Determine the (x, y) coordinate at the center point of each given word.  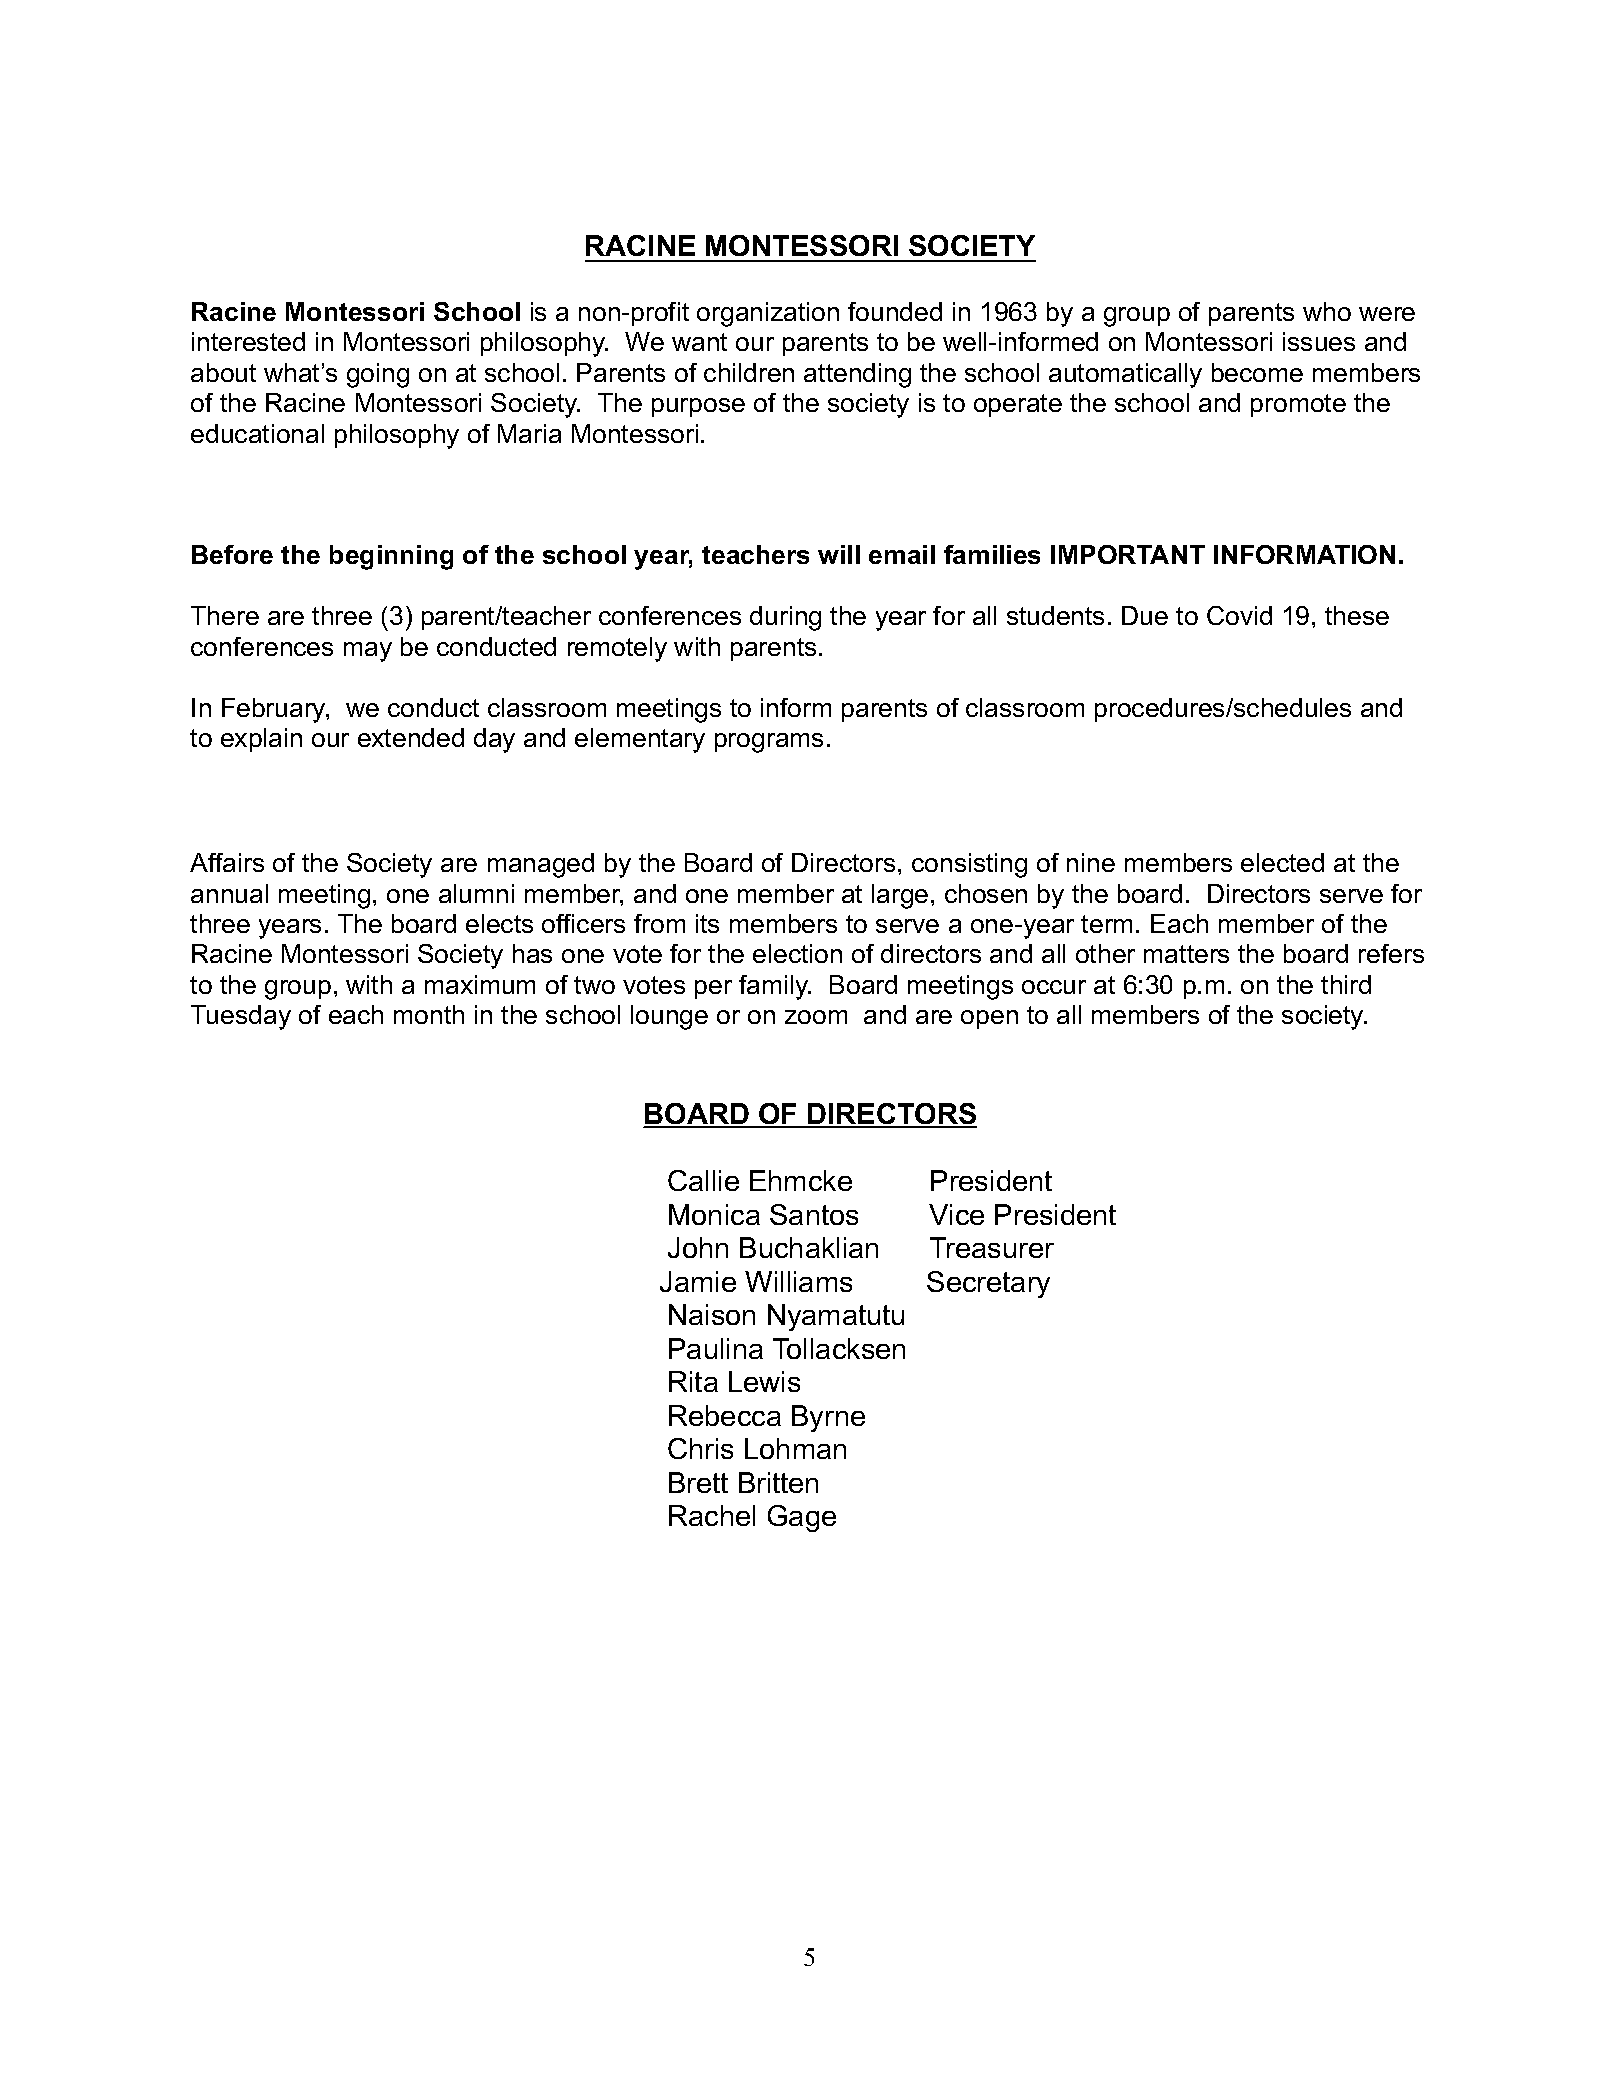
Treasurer (992, 1247)
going (378, 375)
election (797, 953)
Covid (1239, 615)
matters (1186, 954)
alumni (476, 893)
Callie (703, 1180)
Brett (698, 1482)
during (785, 618)
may (368, 652)
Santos (814, 1214)
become (1257, 372)
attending (857, 375)
